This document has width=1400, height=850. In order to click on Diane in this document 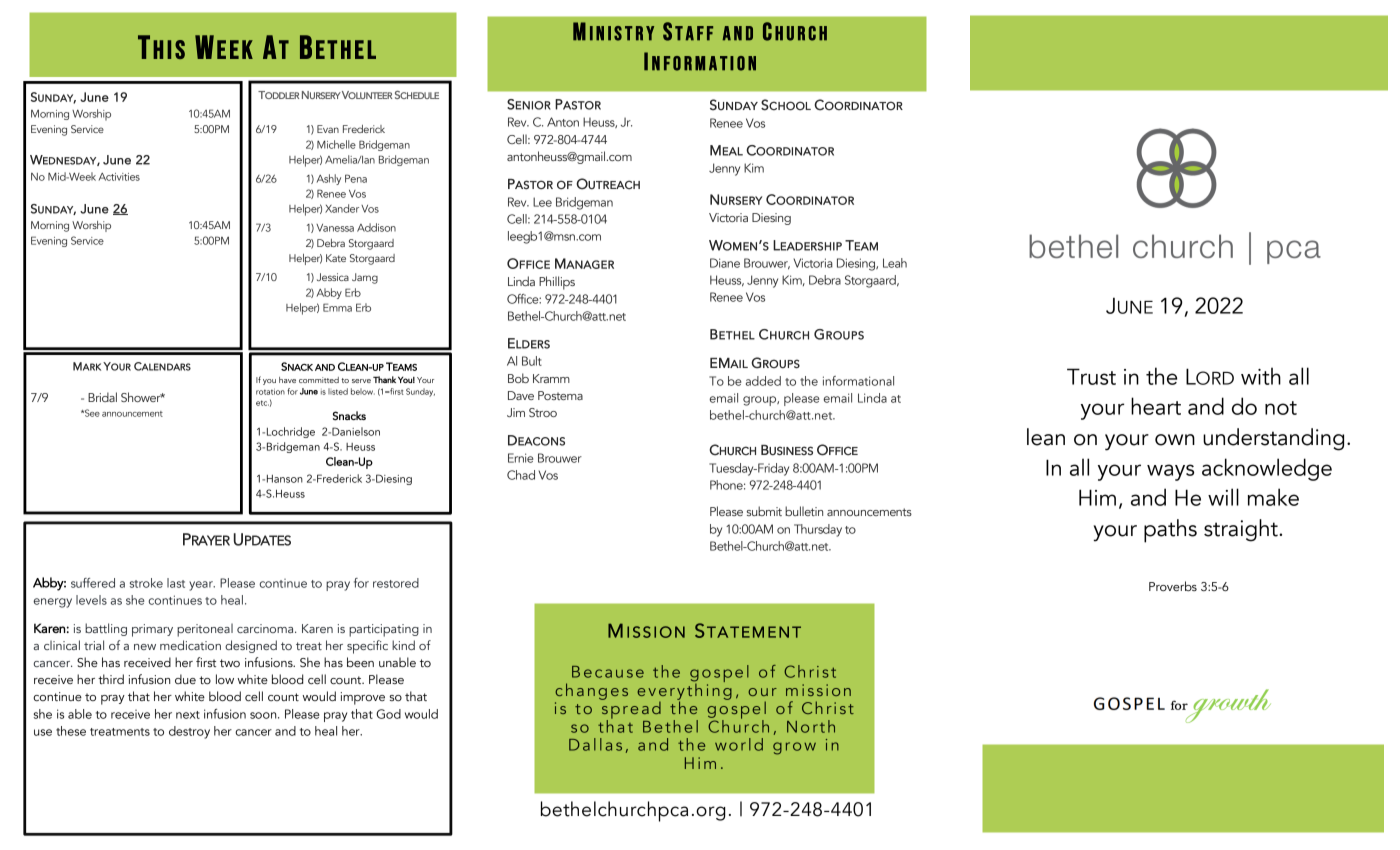, I will do `click(725, 263)`.
